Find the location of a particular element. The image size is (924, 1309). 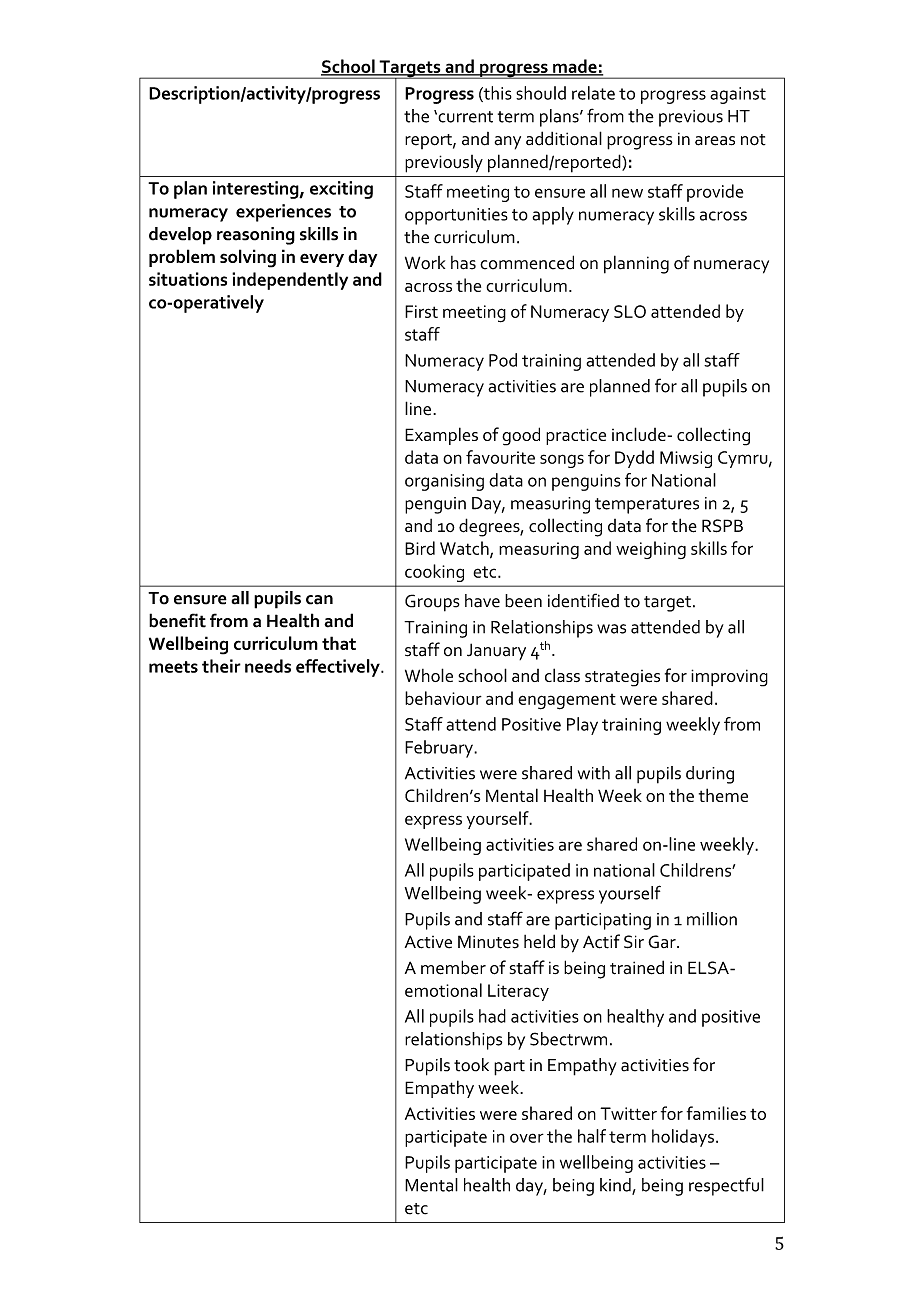

areas is located at coordinates (715, 141).
